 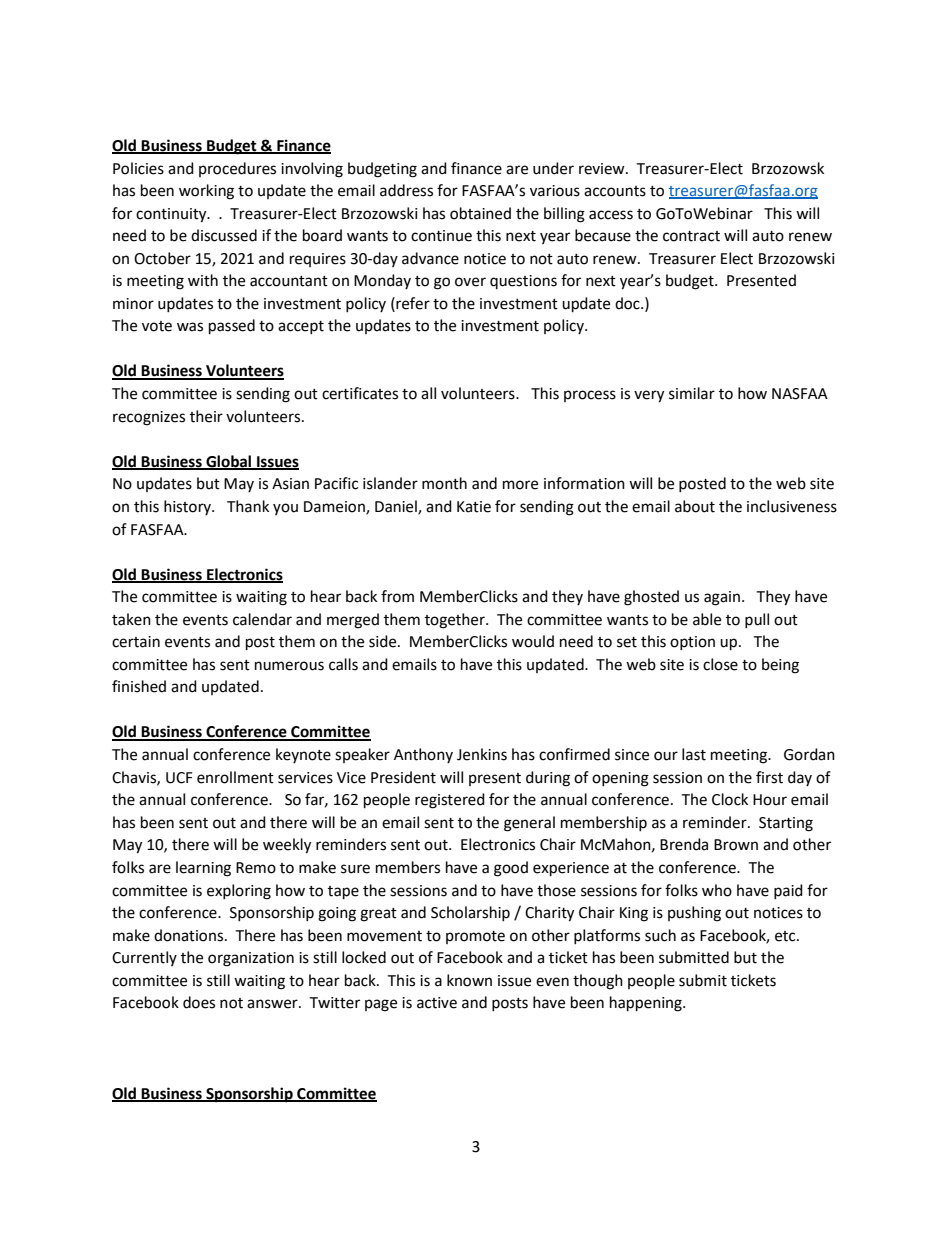 I want to click on does, so click(x=199, y=1002).
